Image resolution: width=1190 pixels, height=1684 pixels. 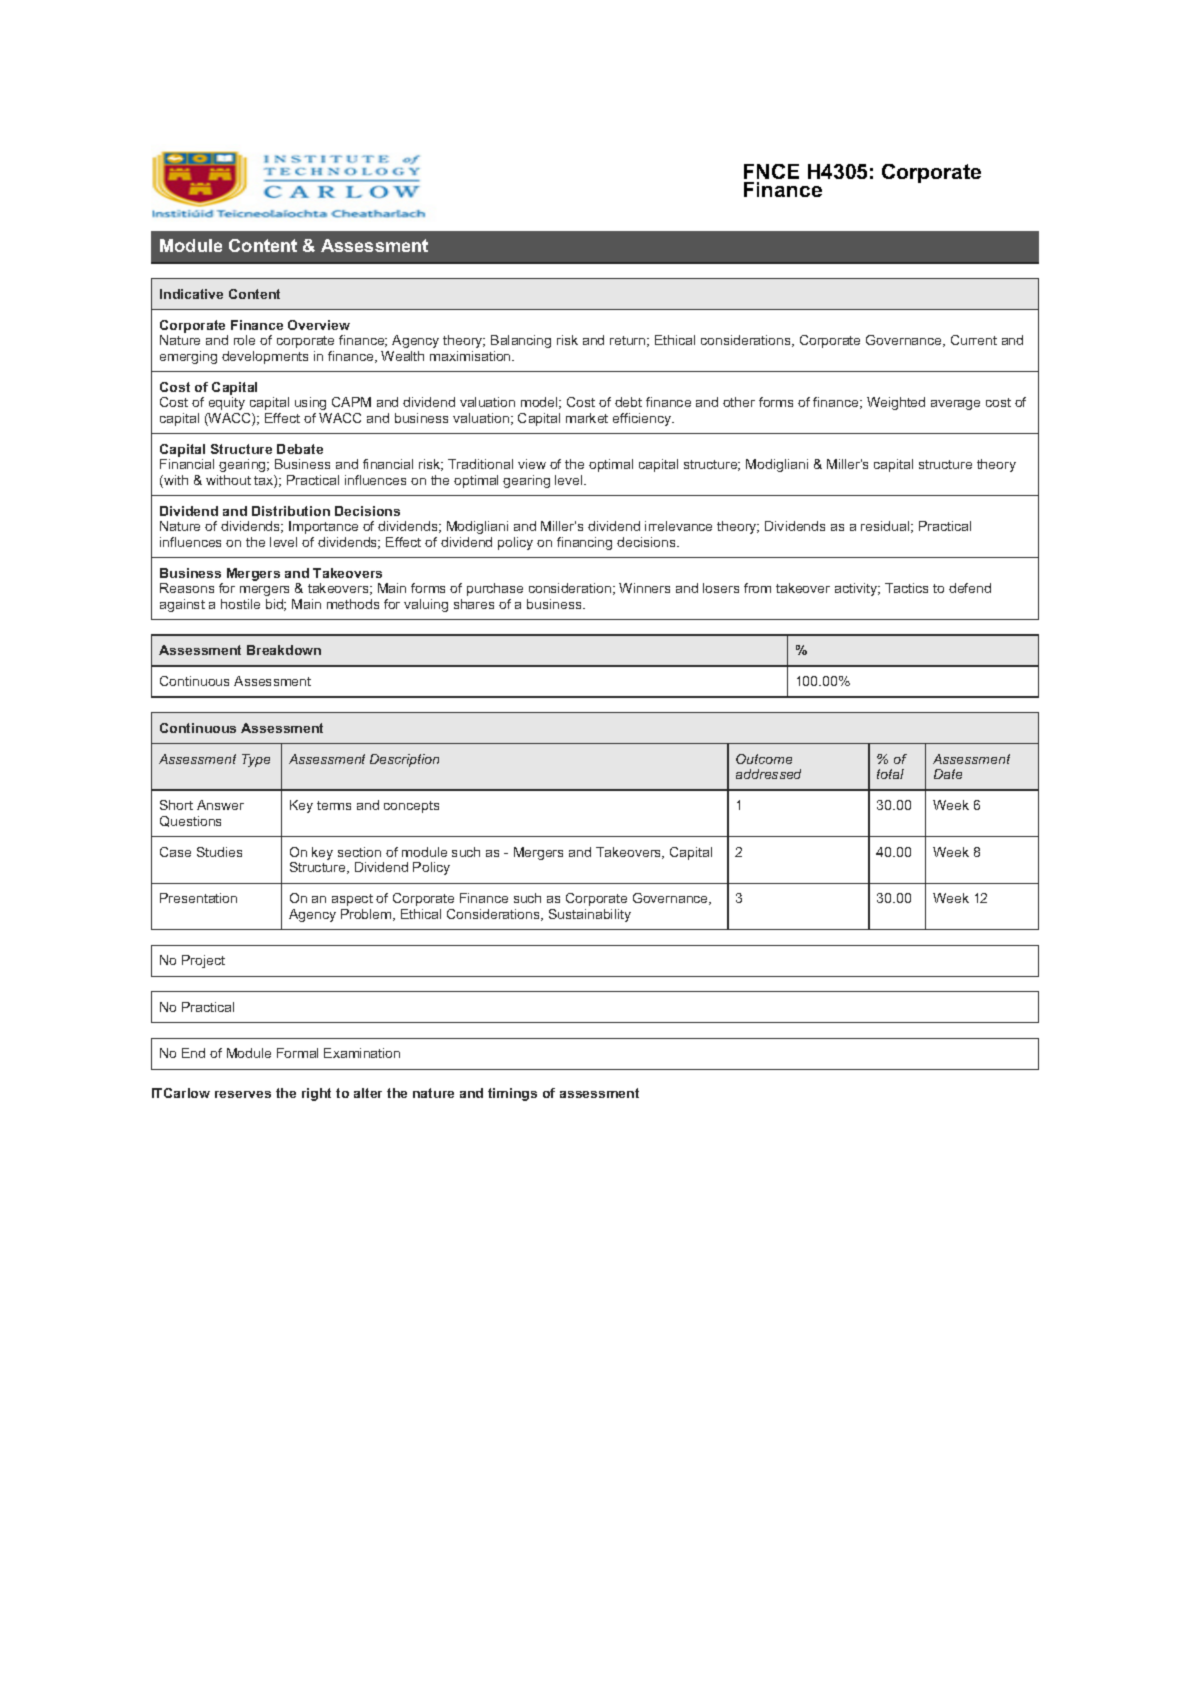 What do you see at coordinates (906, 588) in the image?
I see `Tactics` at bounding box center [906, 588].
